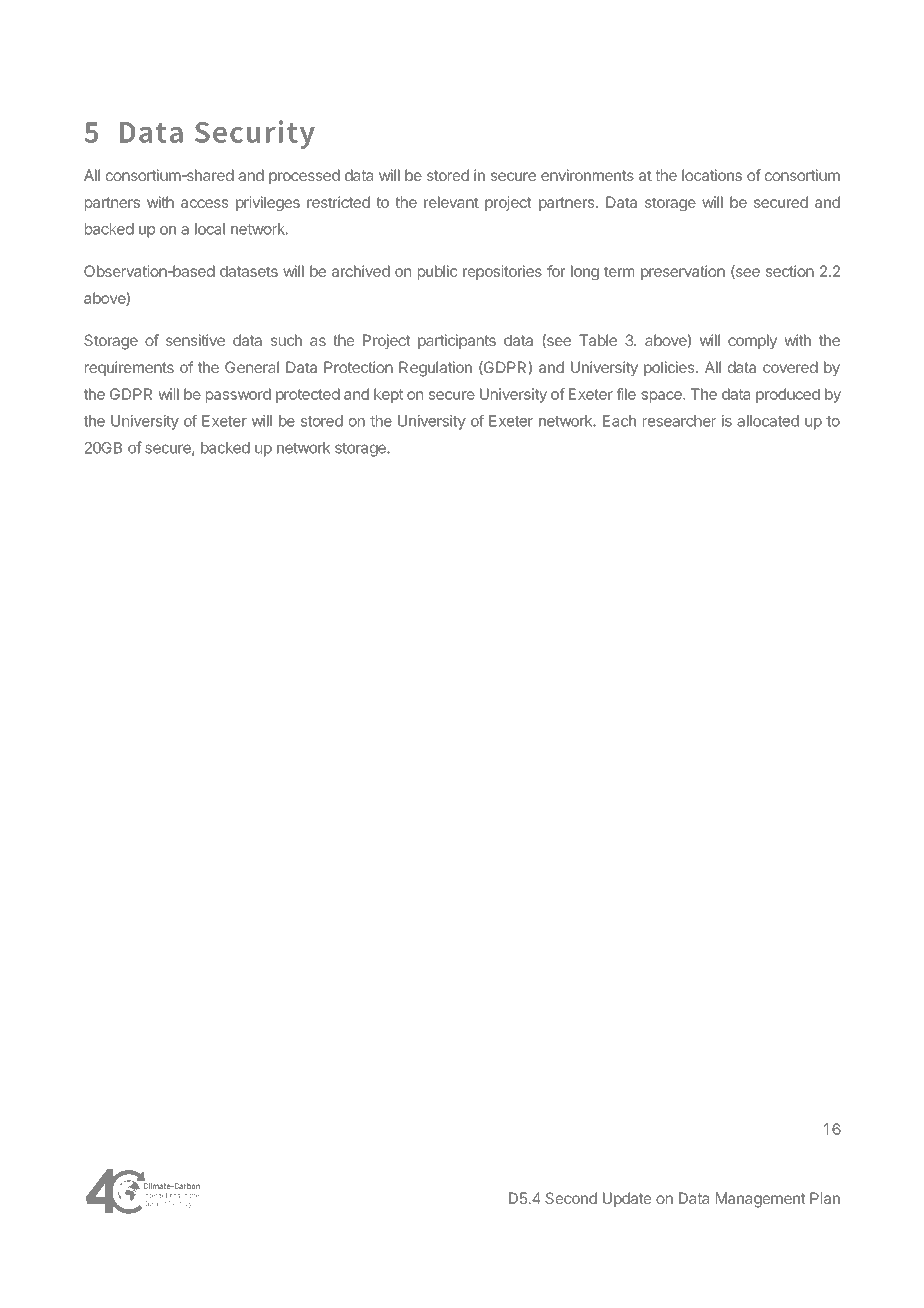 This document has height=1308, width=924. I want to click on Each, so click(619, 421).
